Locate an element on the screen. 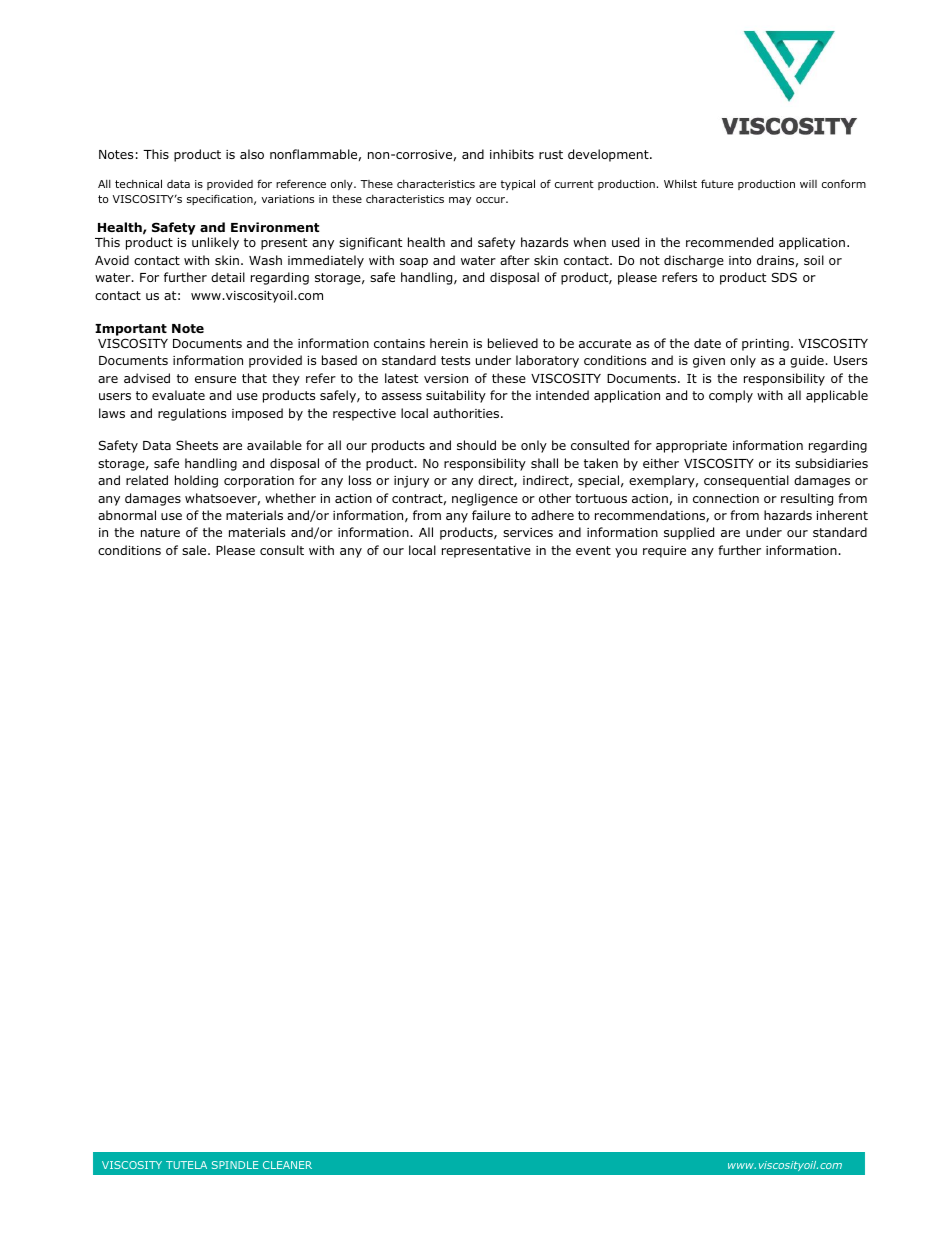 The width and height of the screenshot is (952, 1233). event is located at coordinates (593, 550).
